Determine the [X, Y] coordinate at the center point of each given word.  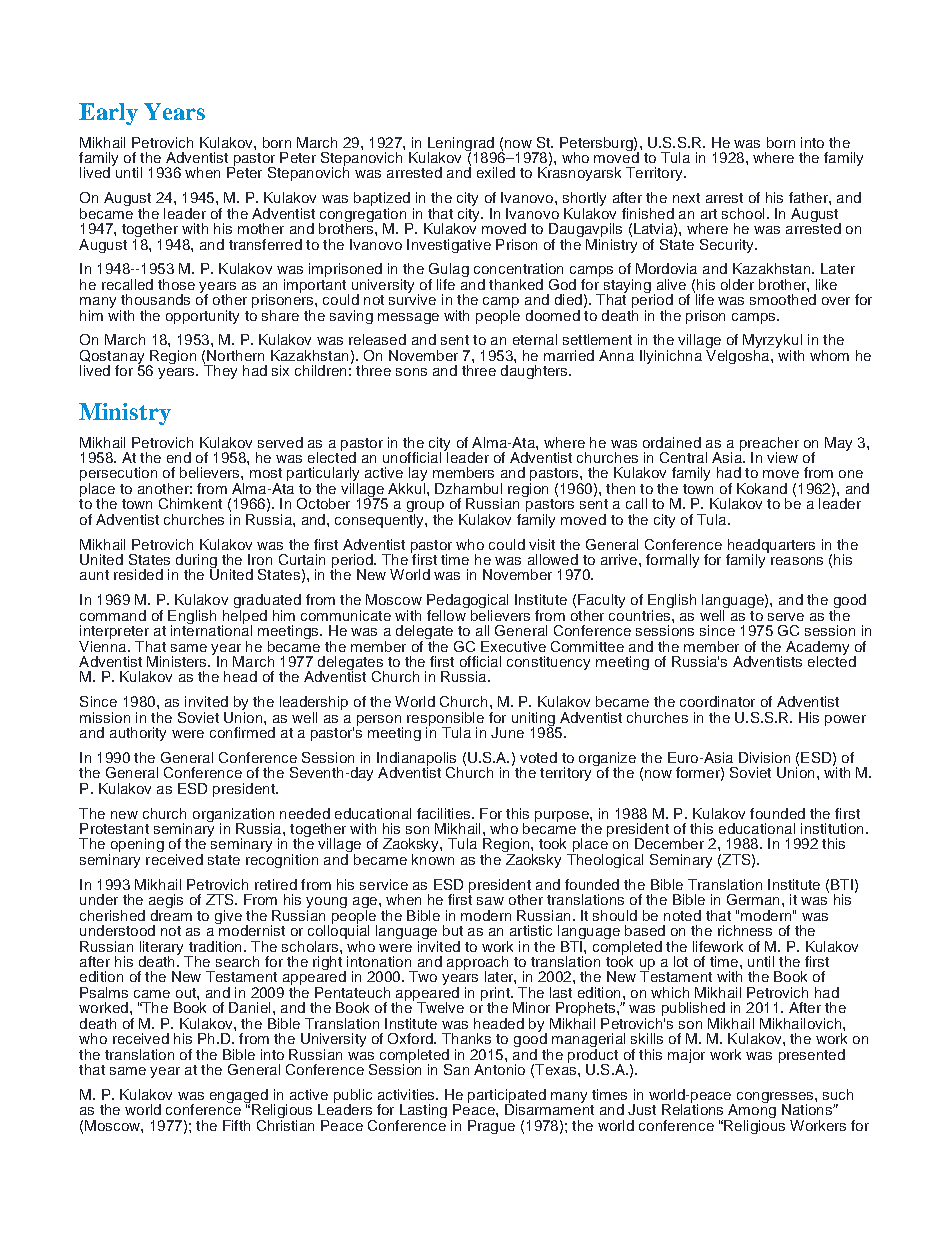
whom [829, 355]
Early [108, 114]
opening [136, 846]
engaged [239, 1097]
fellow [447, 614]
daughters [535, 372]
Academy [817, 649]
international [211, 629]
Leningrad [461, 145]
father [809, 197]
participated [507, 1097]
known [433, 859]
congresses [776, 1099]
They [220, 371]
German [753, 899]
